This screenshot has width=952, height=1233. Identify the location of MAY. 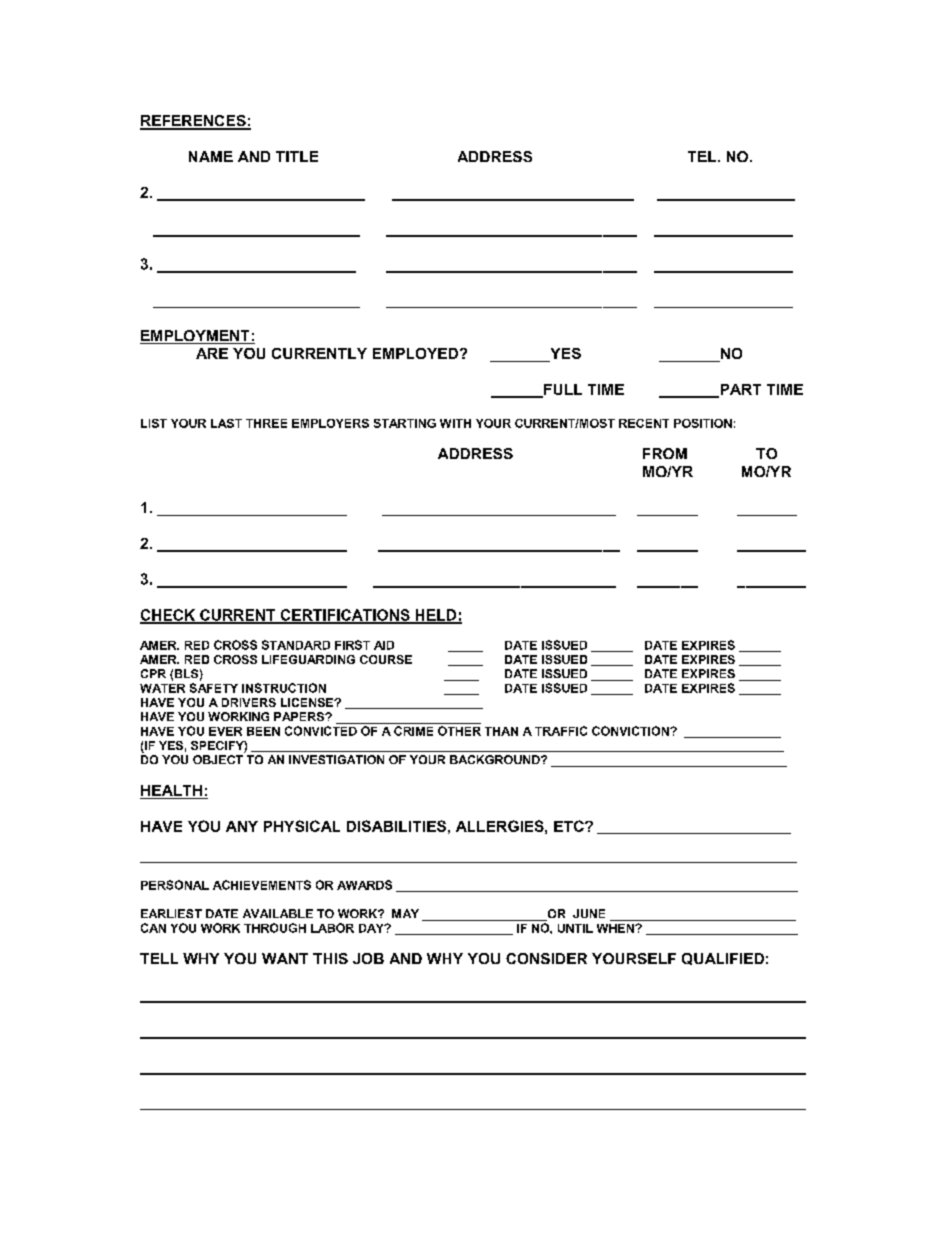
(405, 913).
